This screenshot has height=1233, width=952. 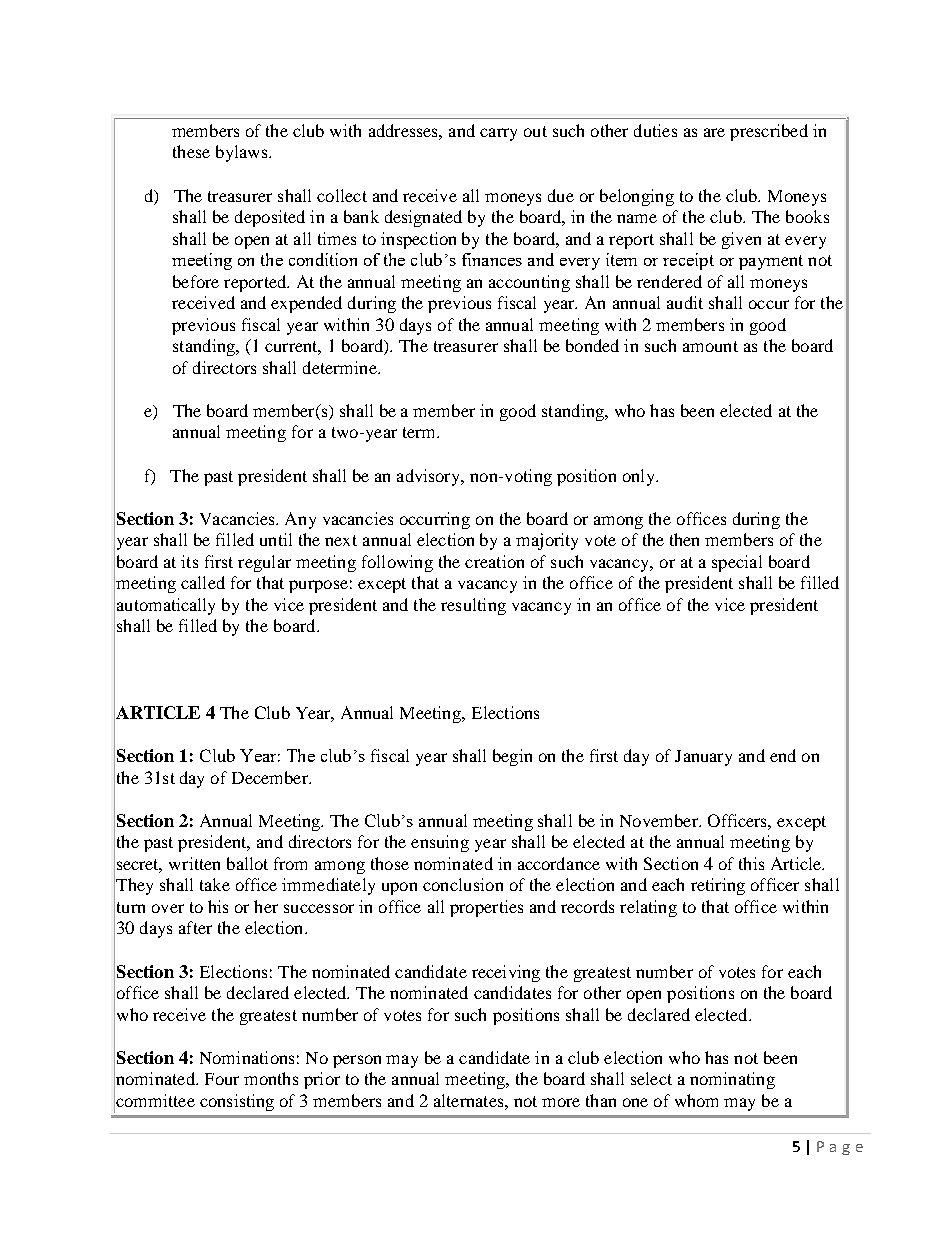 I want to click on Four, so click(x=222, y=1079).
